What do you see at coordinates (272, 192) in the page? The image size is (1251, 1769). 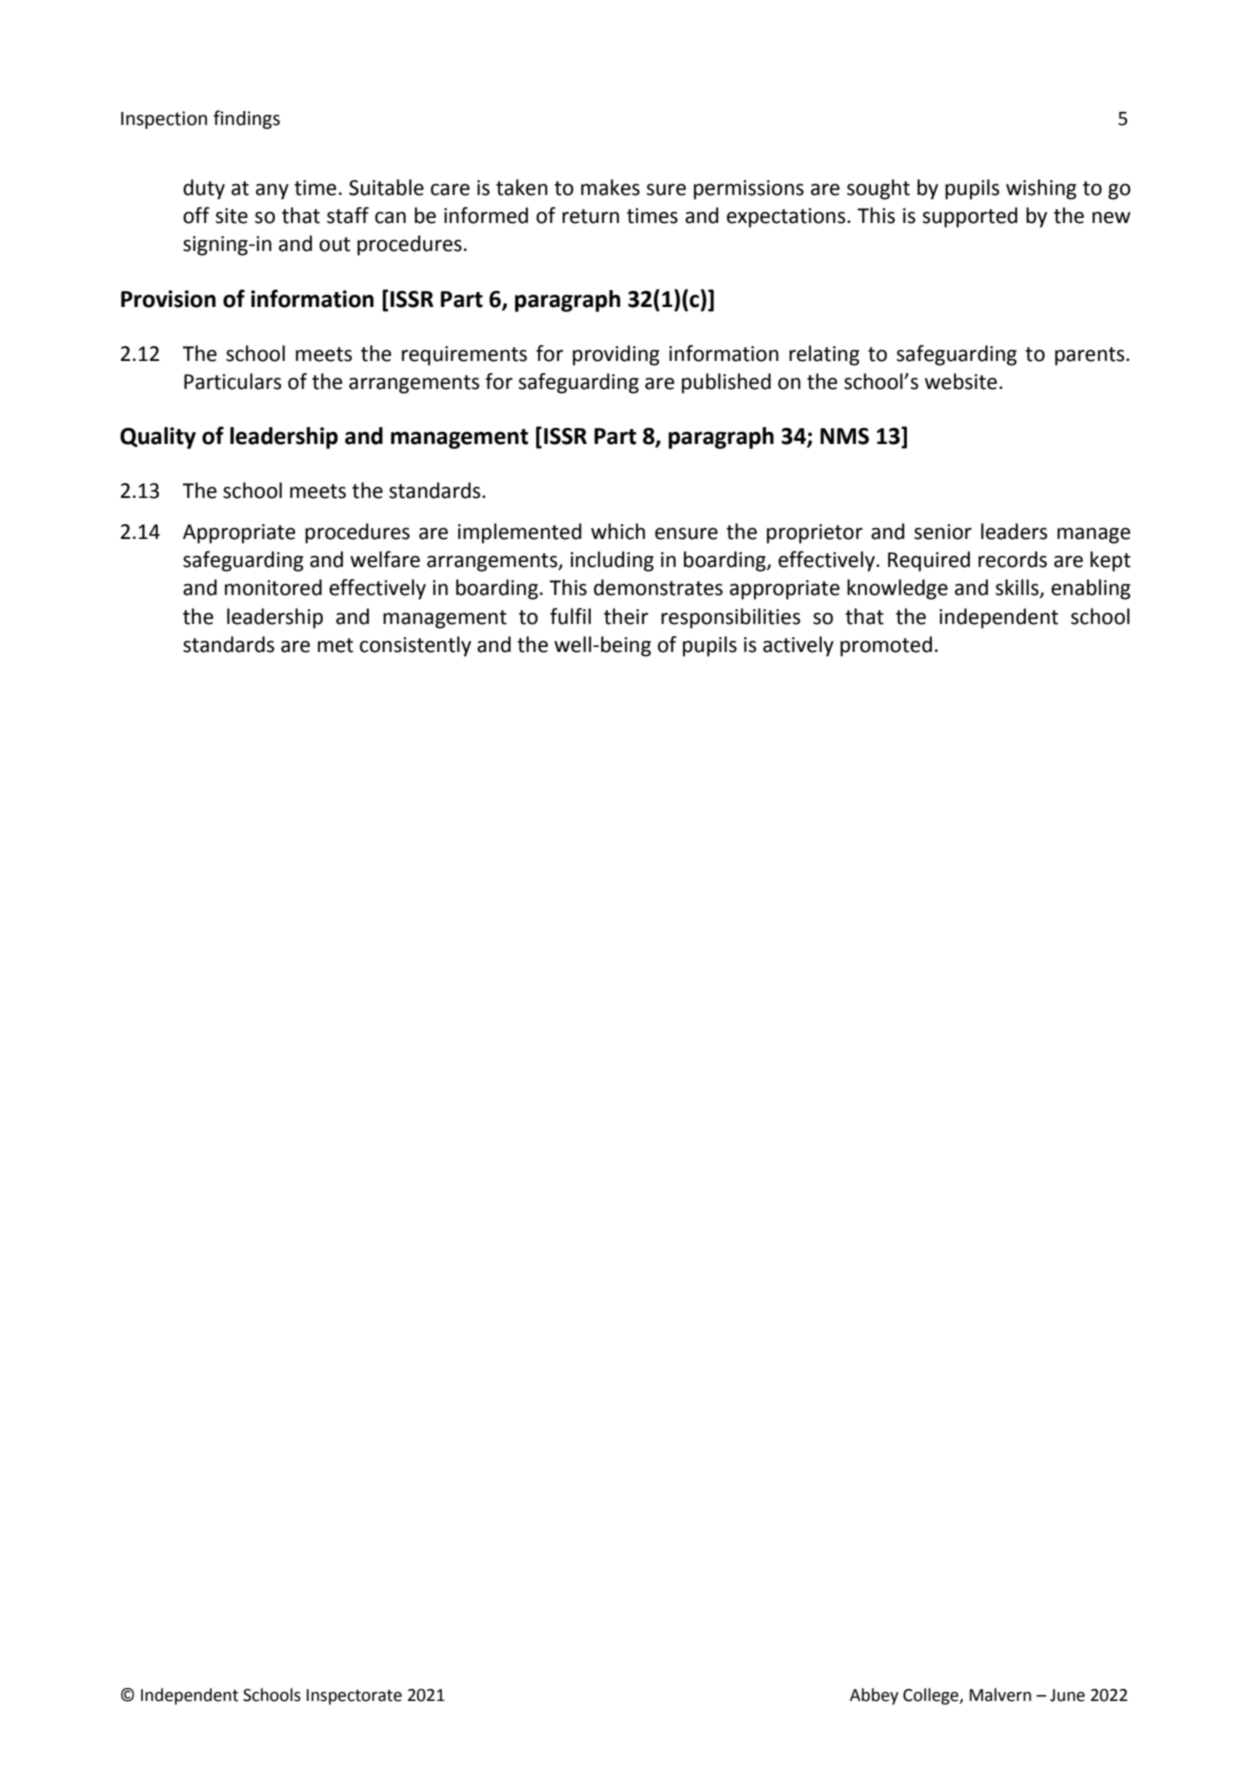 I see `any` at bounding box center [272, 192].
